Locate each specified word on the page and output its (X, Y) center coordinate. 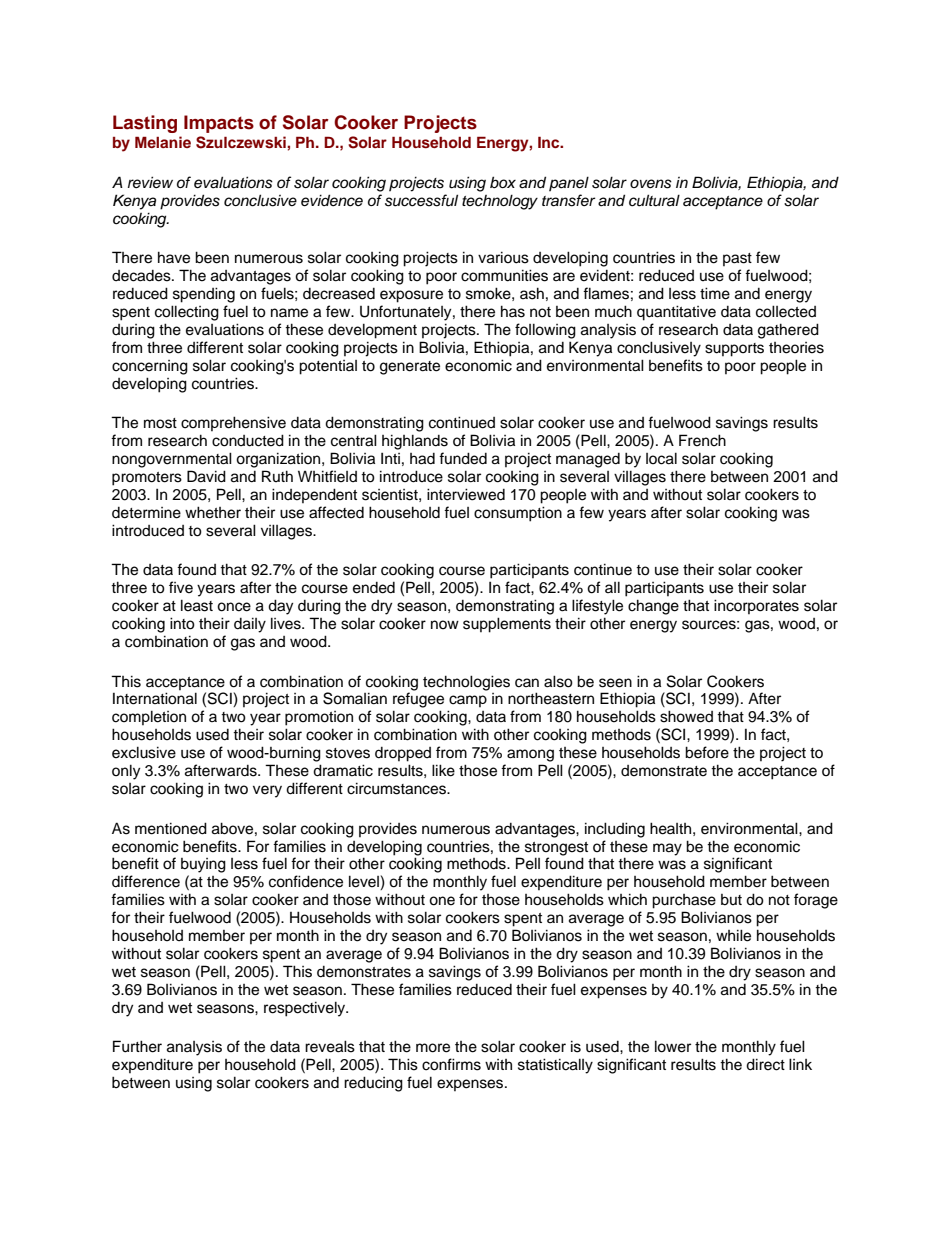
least (197, 605)
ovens (651, 184)
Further (137, 1046)
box (503, 182)
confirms (451, 1064)
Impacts (219, 124)
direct (765, 1064)
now (445, 624)
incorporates (756, 606)
